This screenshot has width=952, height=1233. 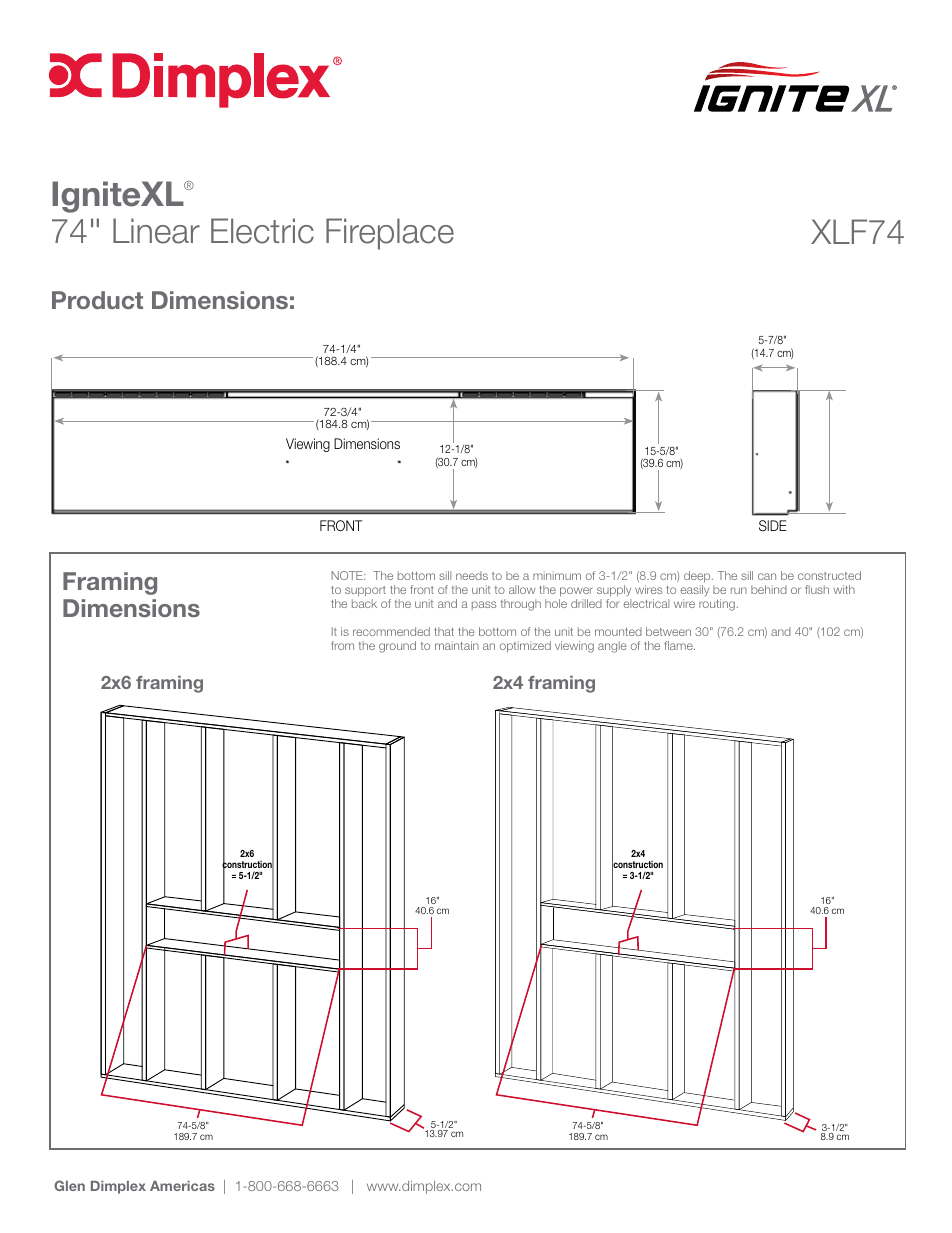 I want to click on Americas, so click(x=182, y=1186).
